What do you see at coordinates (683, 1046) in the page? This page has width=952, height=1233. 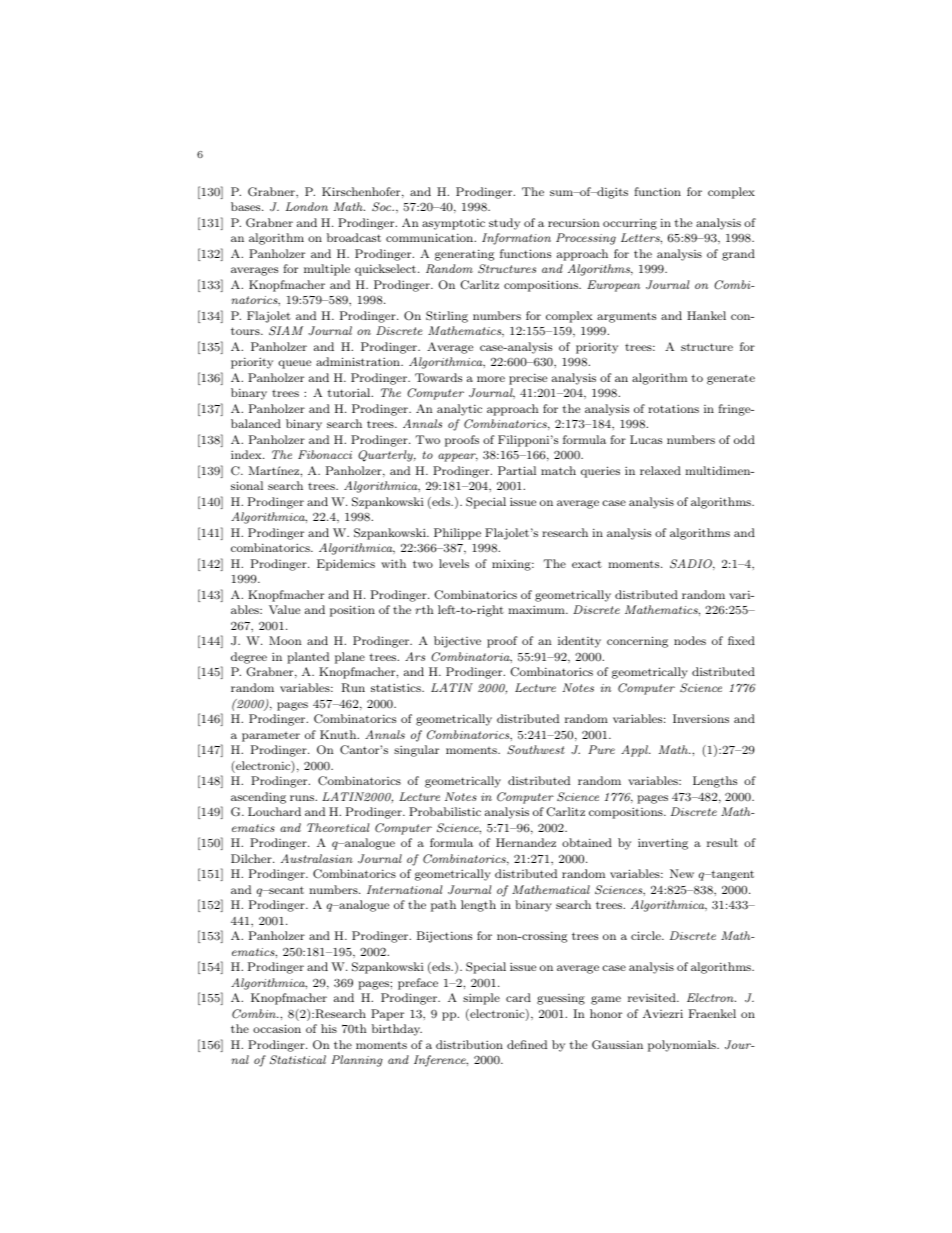 I see `polynomials` at bounding box center [683, 1046].
